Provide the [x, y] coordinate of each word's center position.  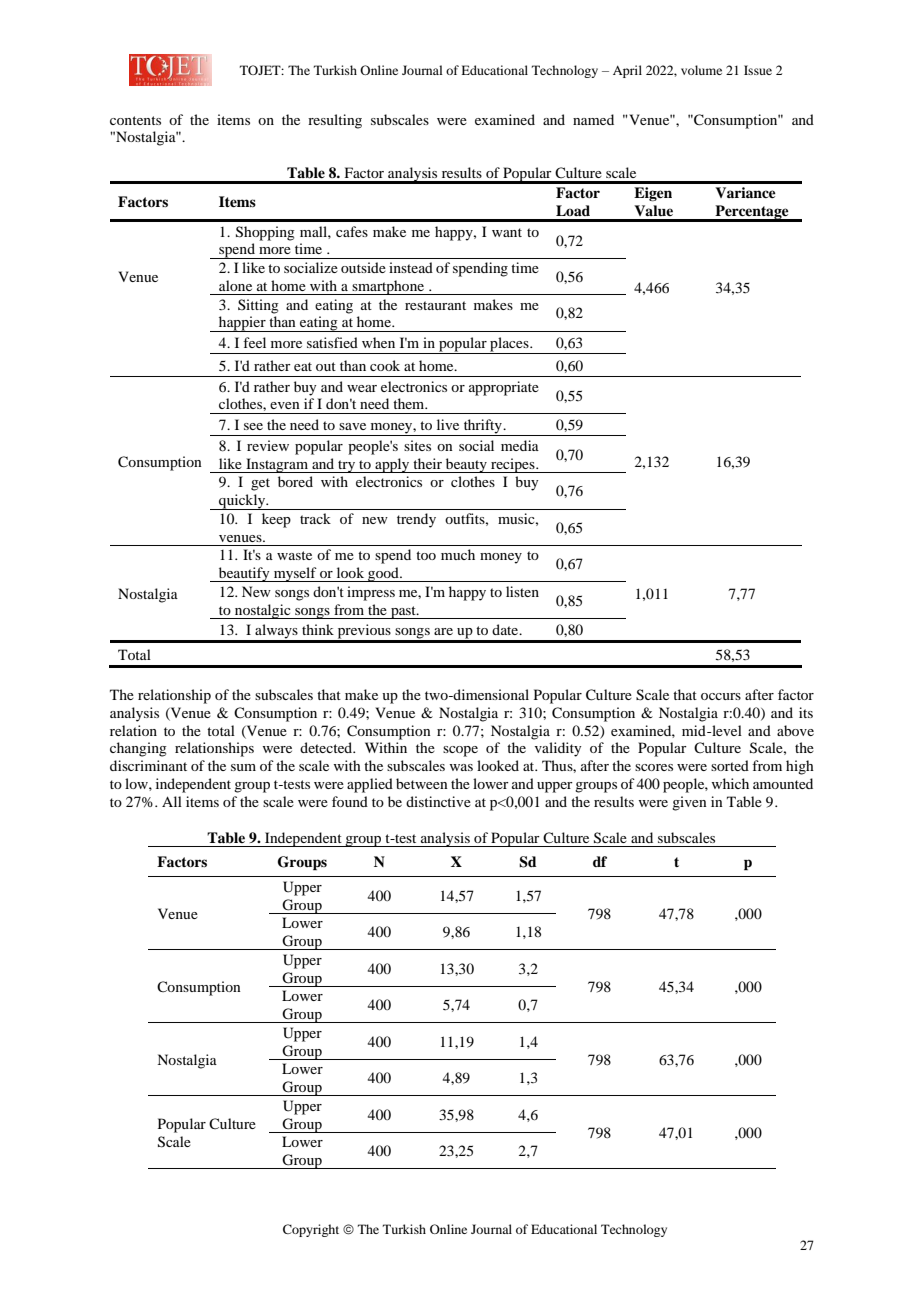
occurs [721, 696]
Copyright [311, 1230]
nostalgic [263, 611]
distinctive [438, 801]
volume [701, 70]
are [443, 631]
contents [135, 120]
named [593, 119]
